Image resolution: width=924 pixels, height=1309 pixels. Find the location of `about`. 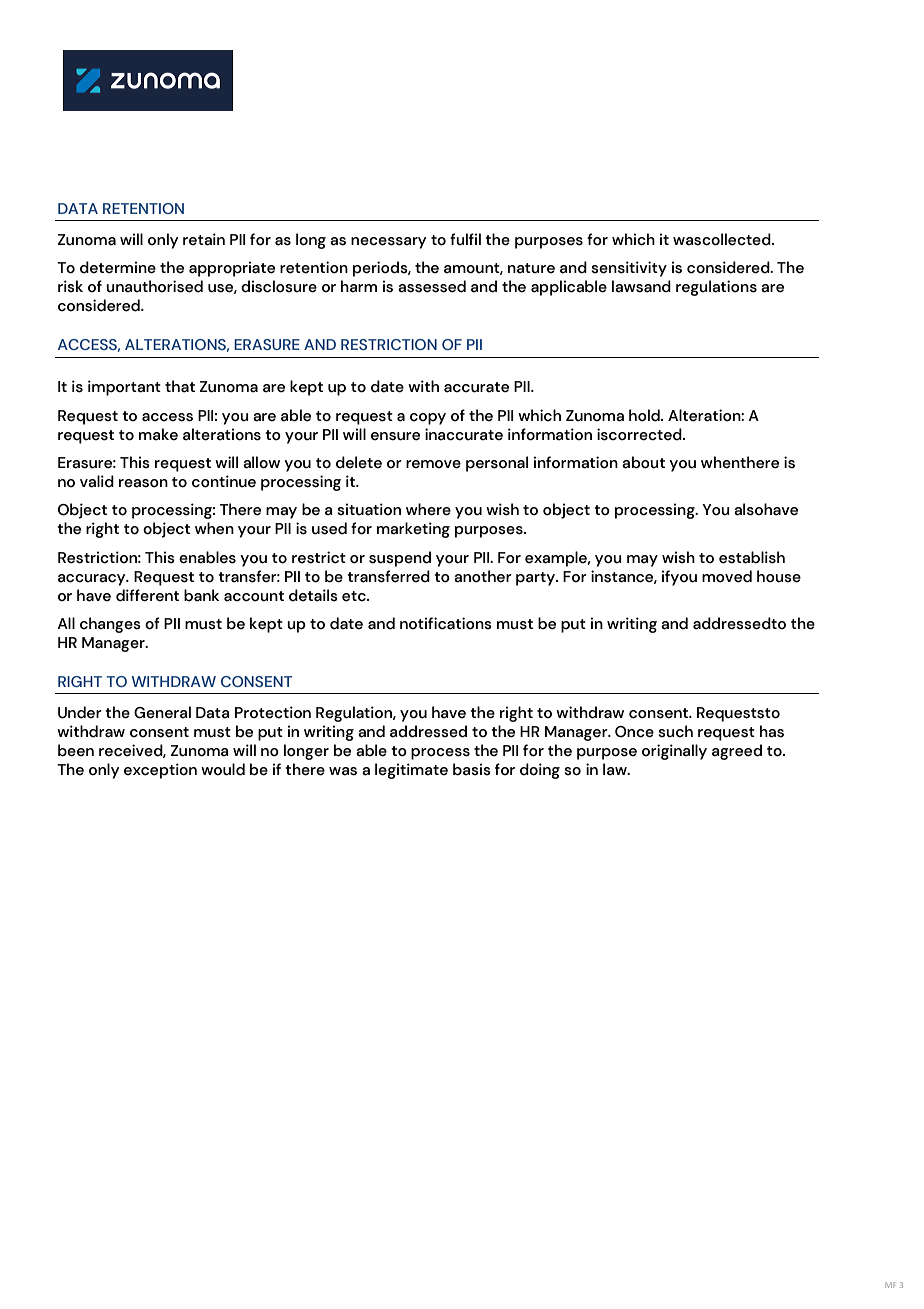

about is located at coordinates (643, 462).
